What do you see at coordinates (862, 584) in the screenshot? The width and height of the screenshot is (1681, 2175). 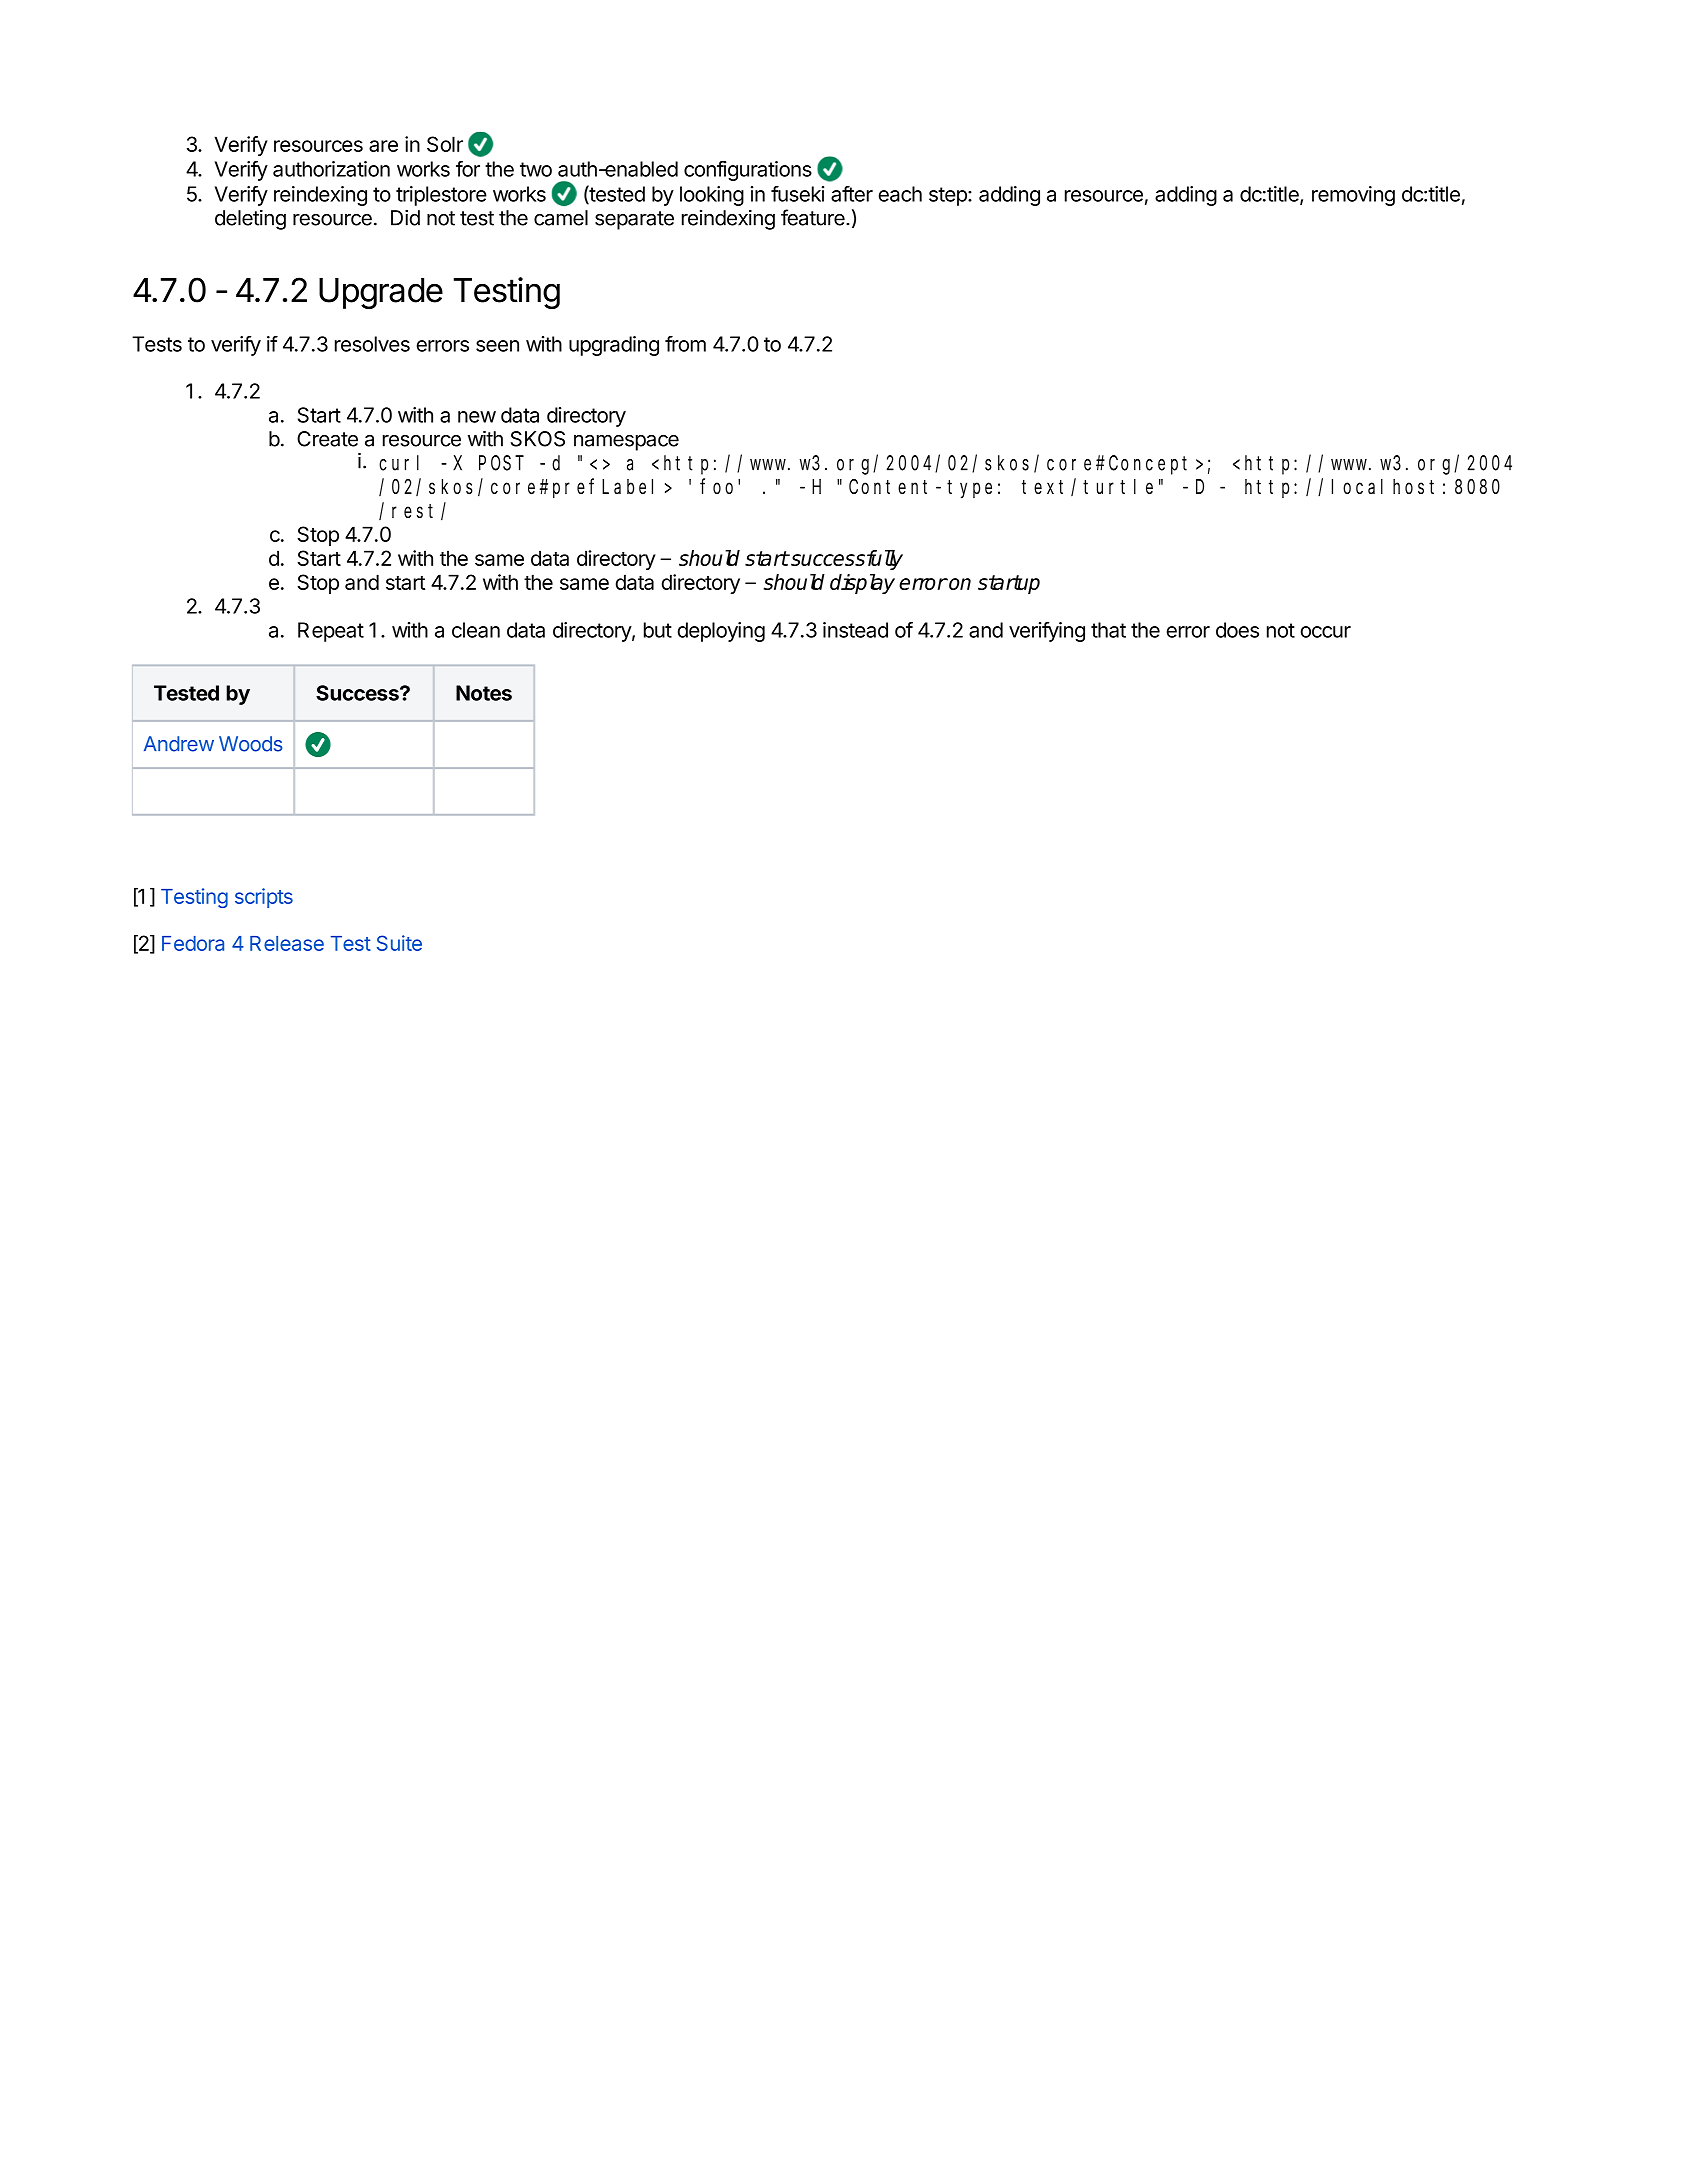 I see `display` at bounding box center [862, 584].
